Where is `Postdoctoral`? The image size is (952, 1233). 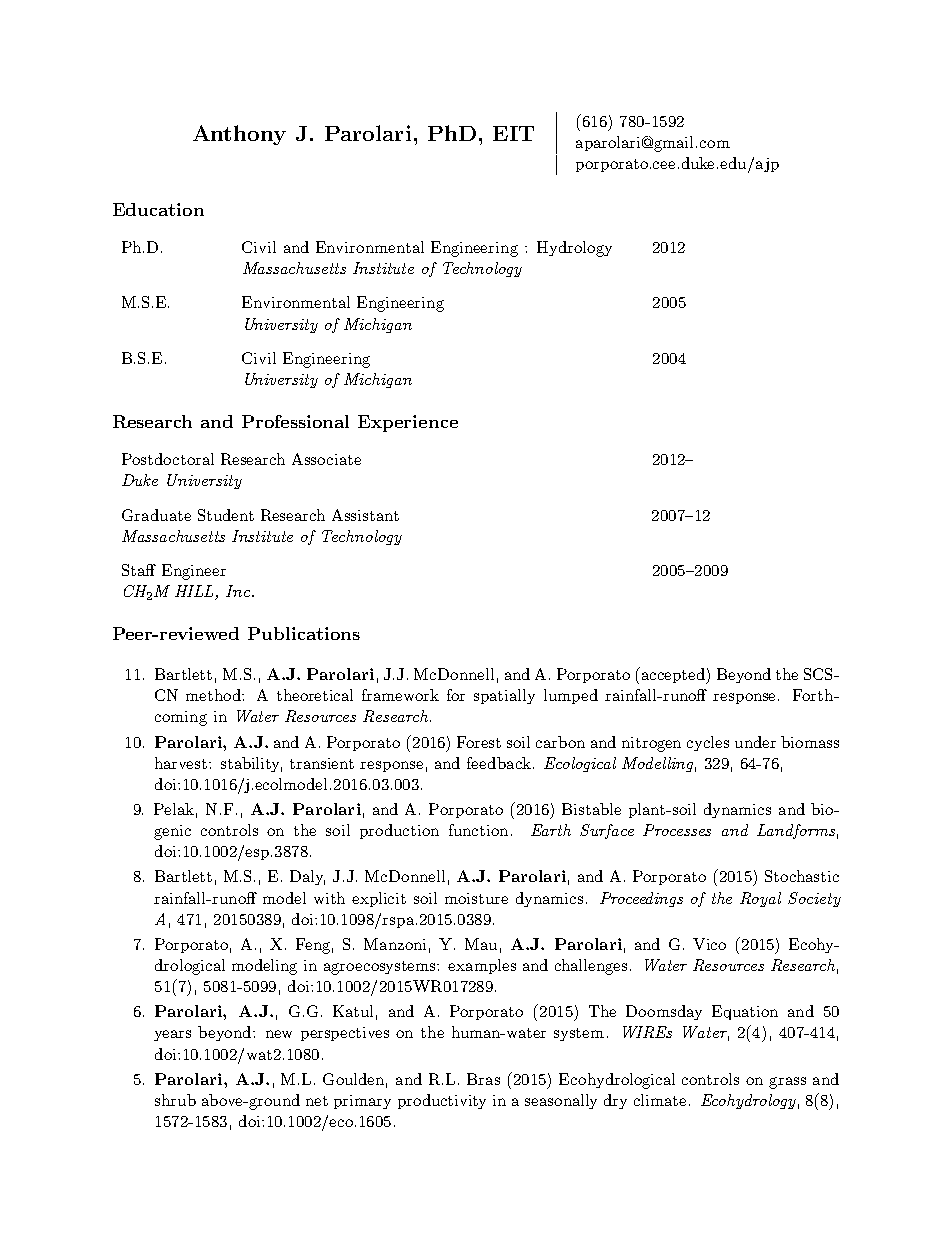 Postdoctoral is located at coordinates (168, 459).
